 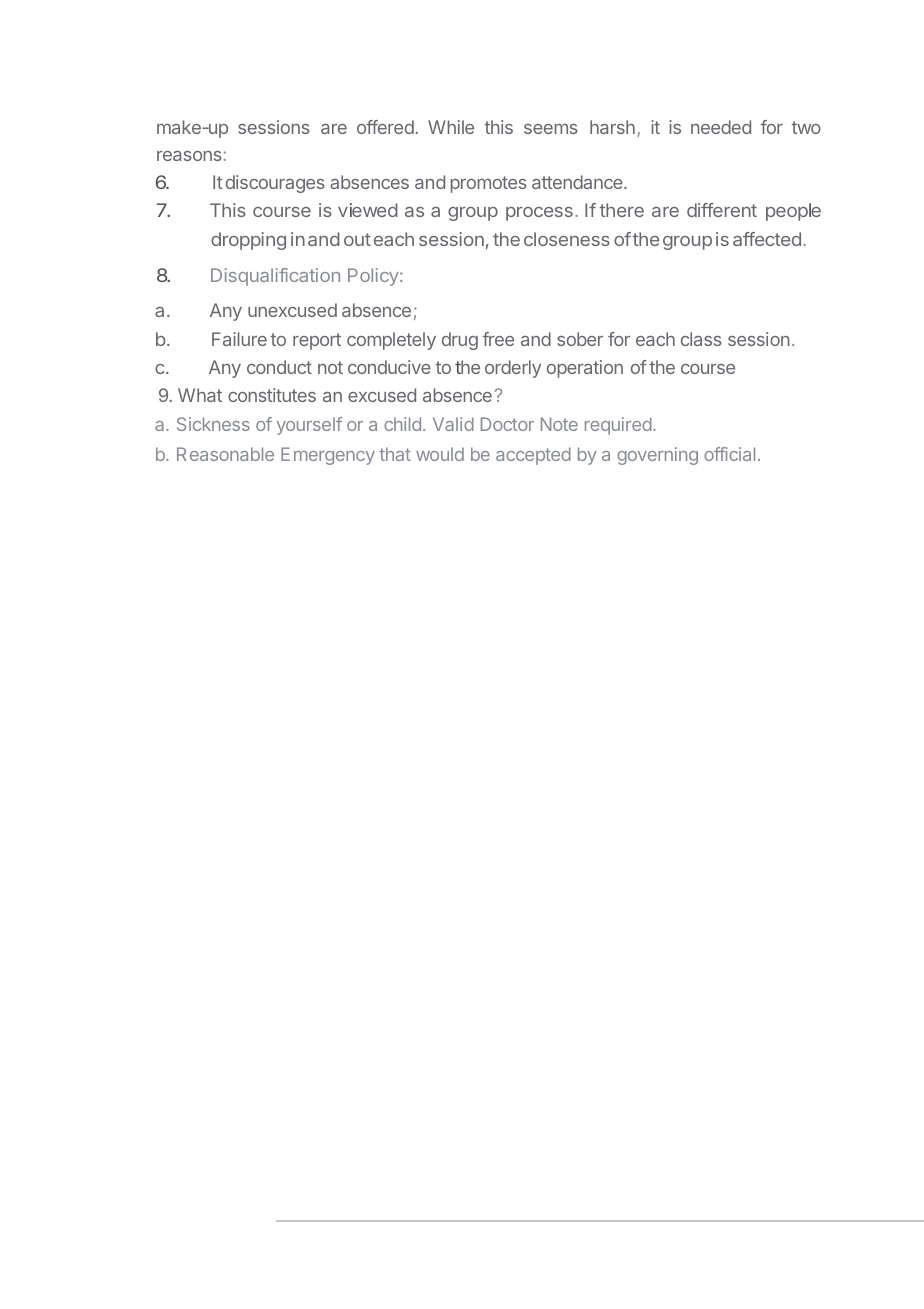 What do you see at coordinates (550, 129) in the document?
I see `seems` at bounding box center [550, 129].
